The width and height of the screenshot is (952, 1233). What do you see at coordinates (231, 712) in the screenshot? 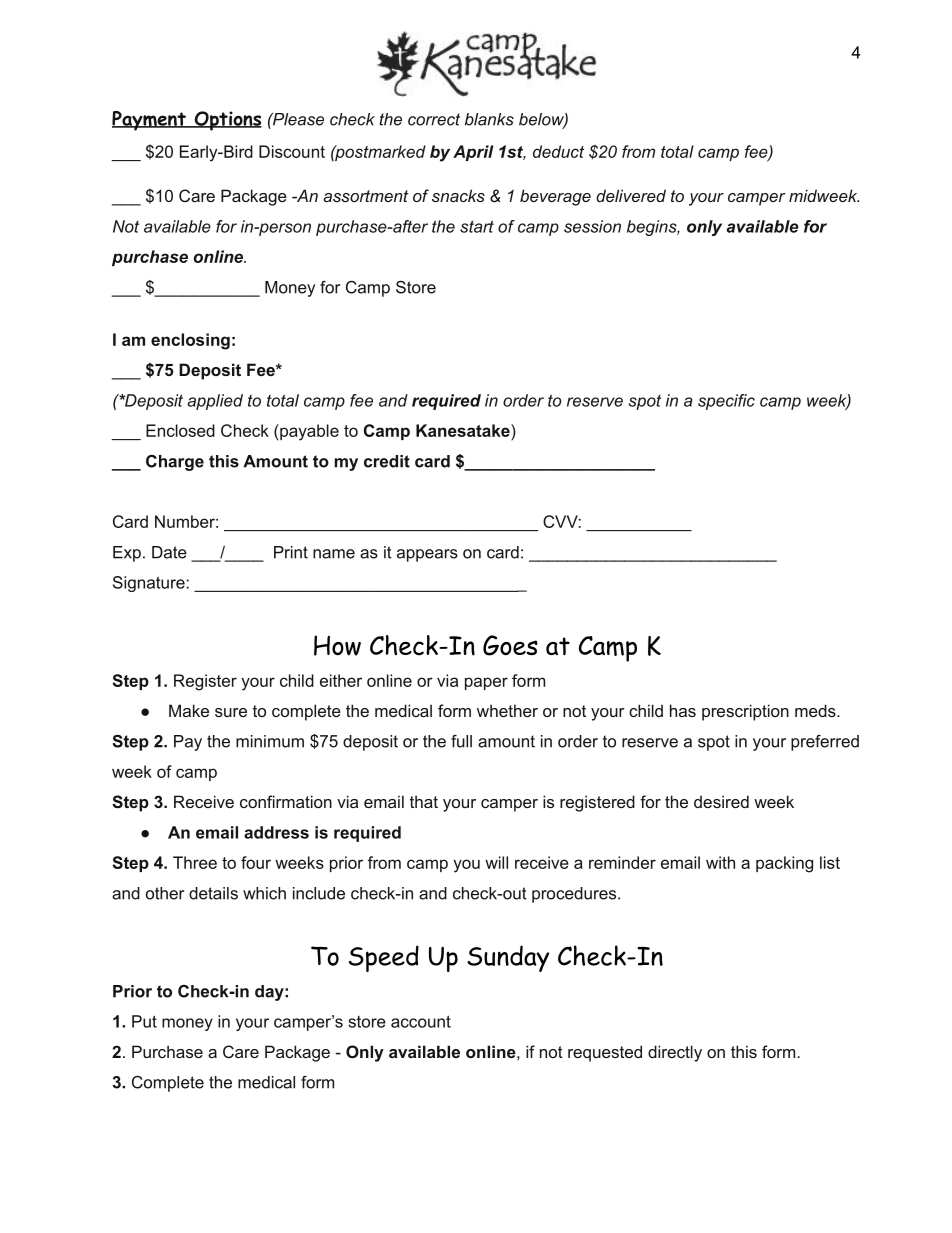
I see `sure` at bounding box center [231, 712].
